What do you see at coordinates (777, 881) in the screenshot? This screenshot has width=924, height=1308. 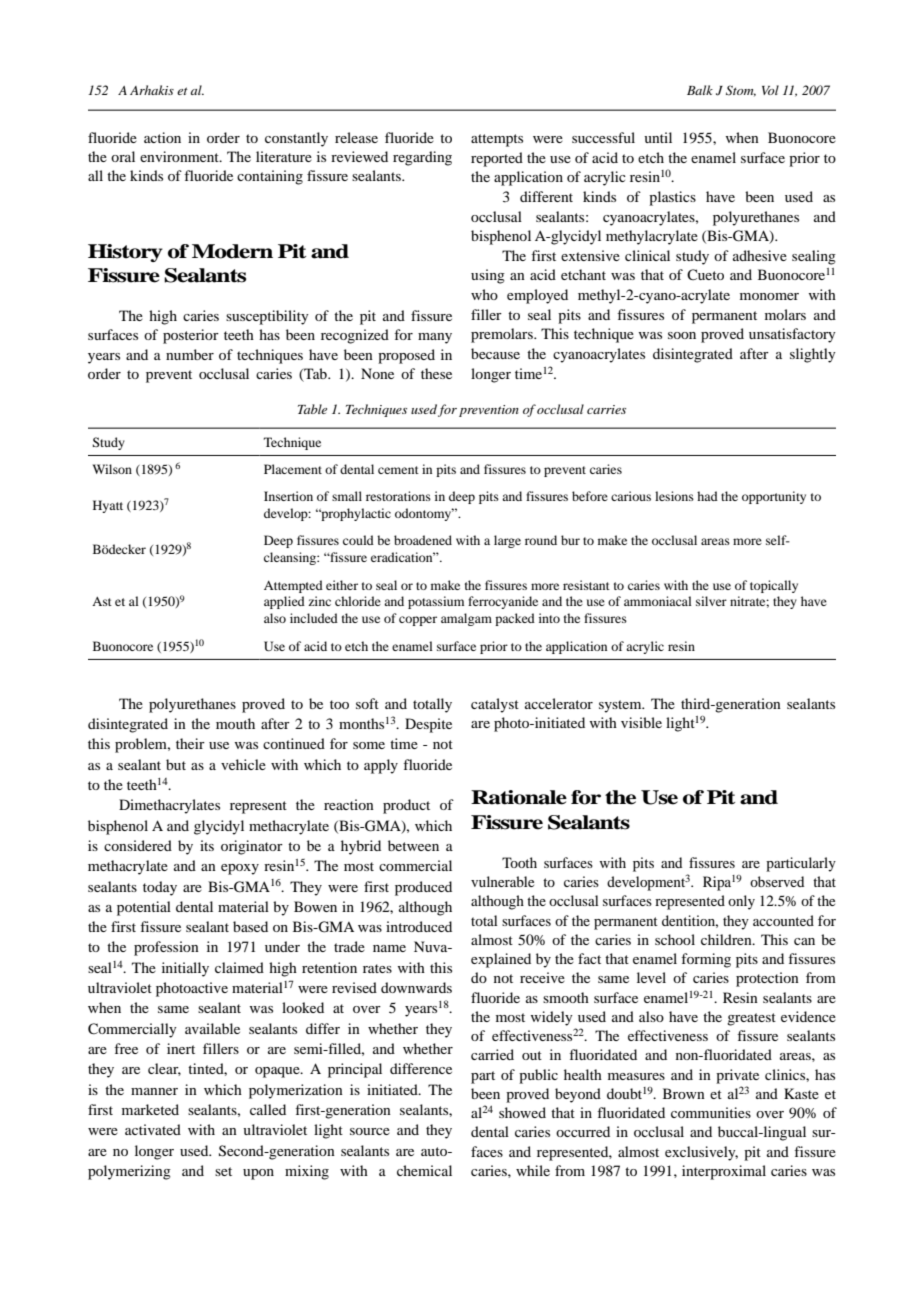 I see `observed` at bounding box center [777, 881].
